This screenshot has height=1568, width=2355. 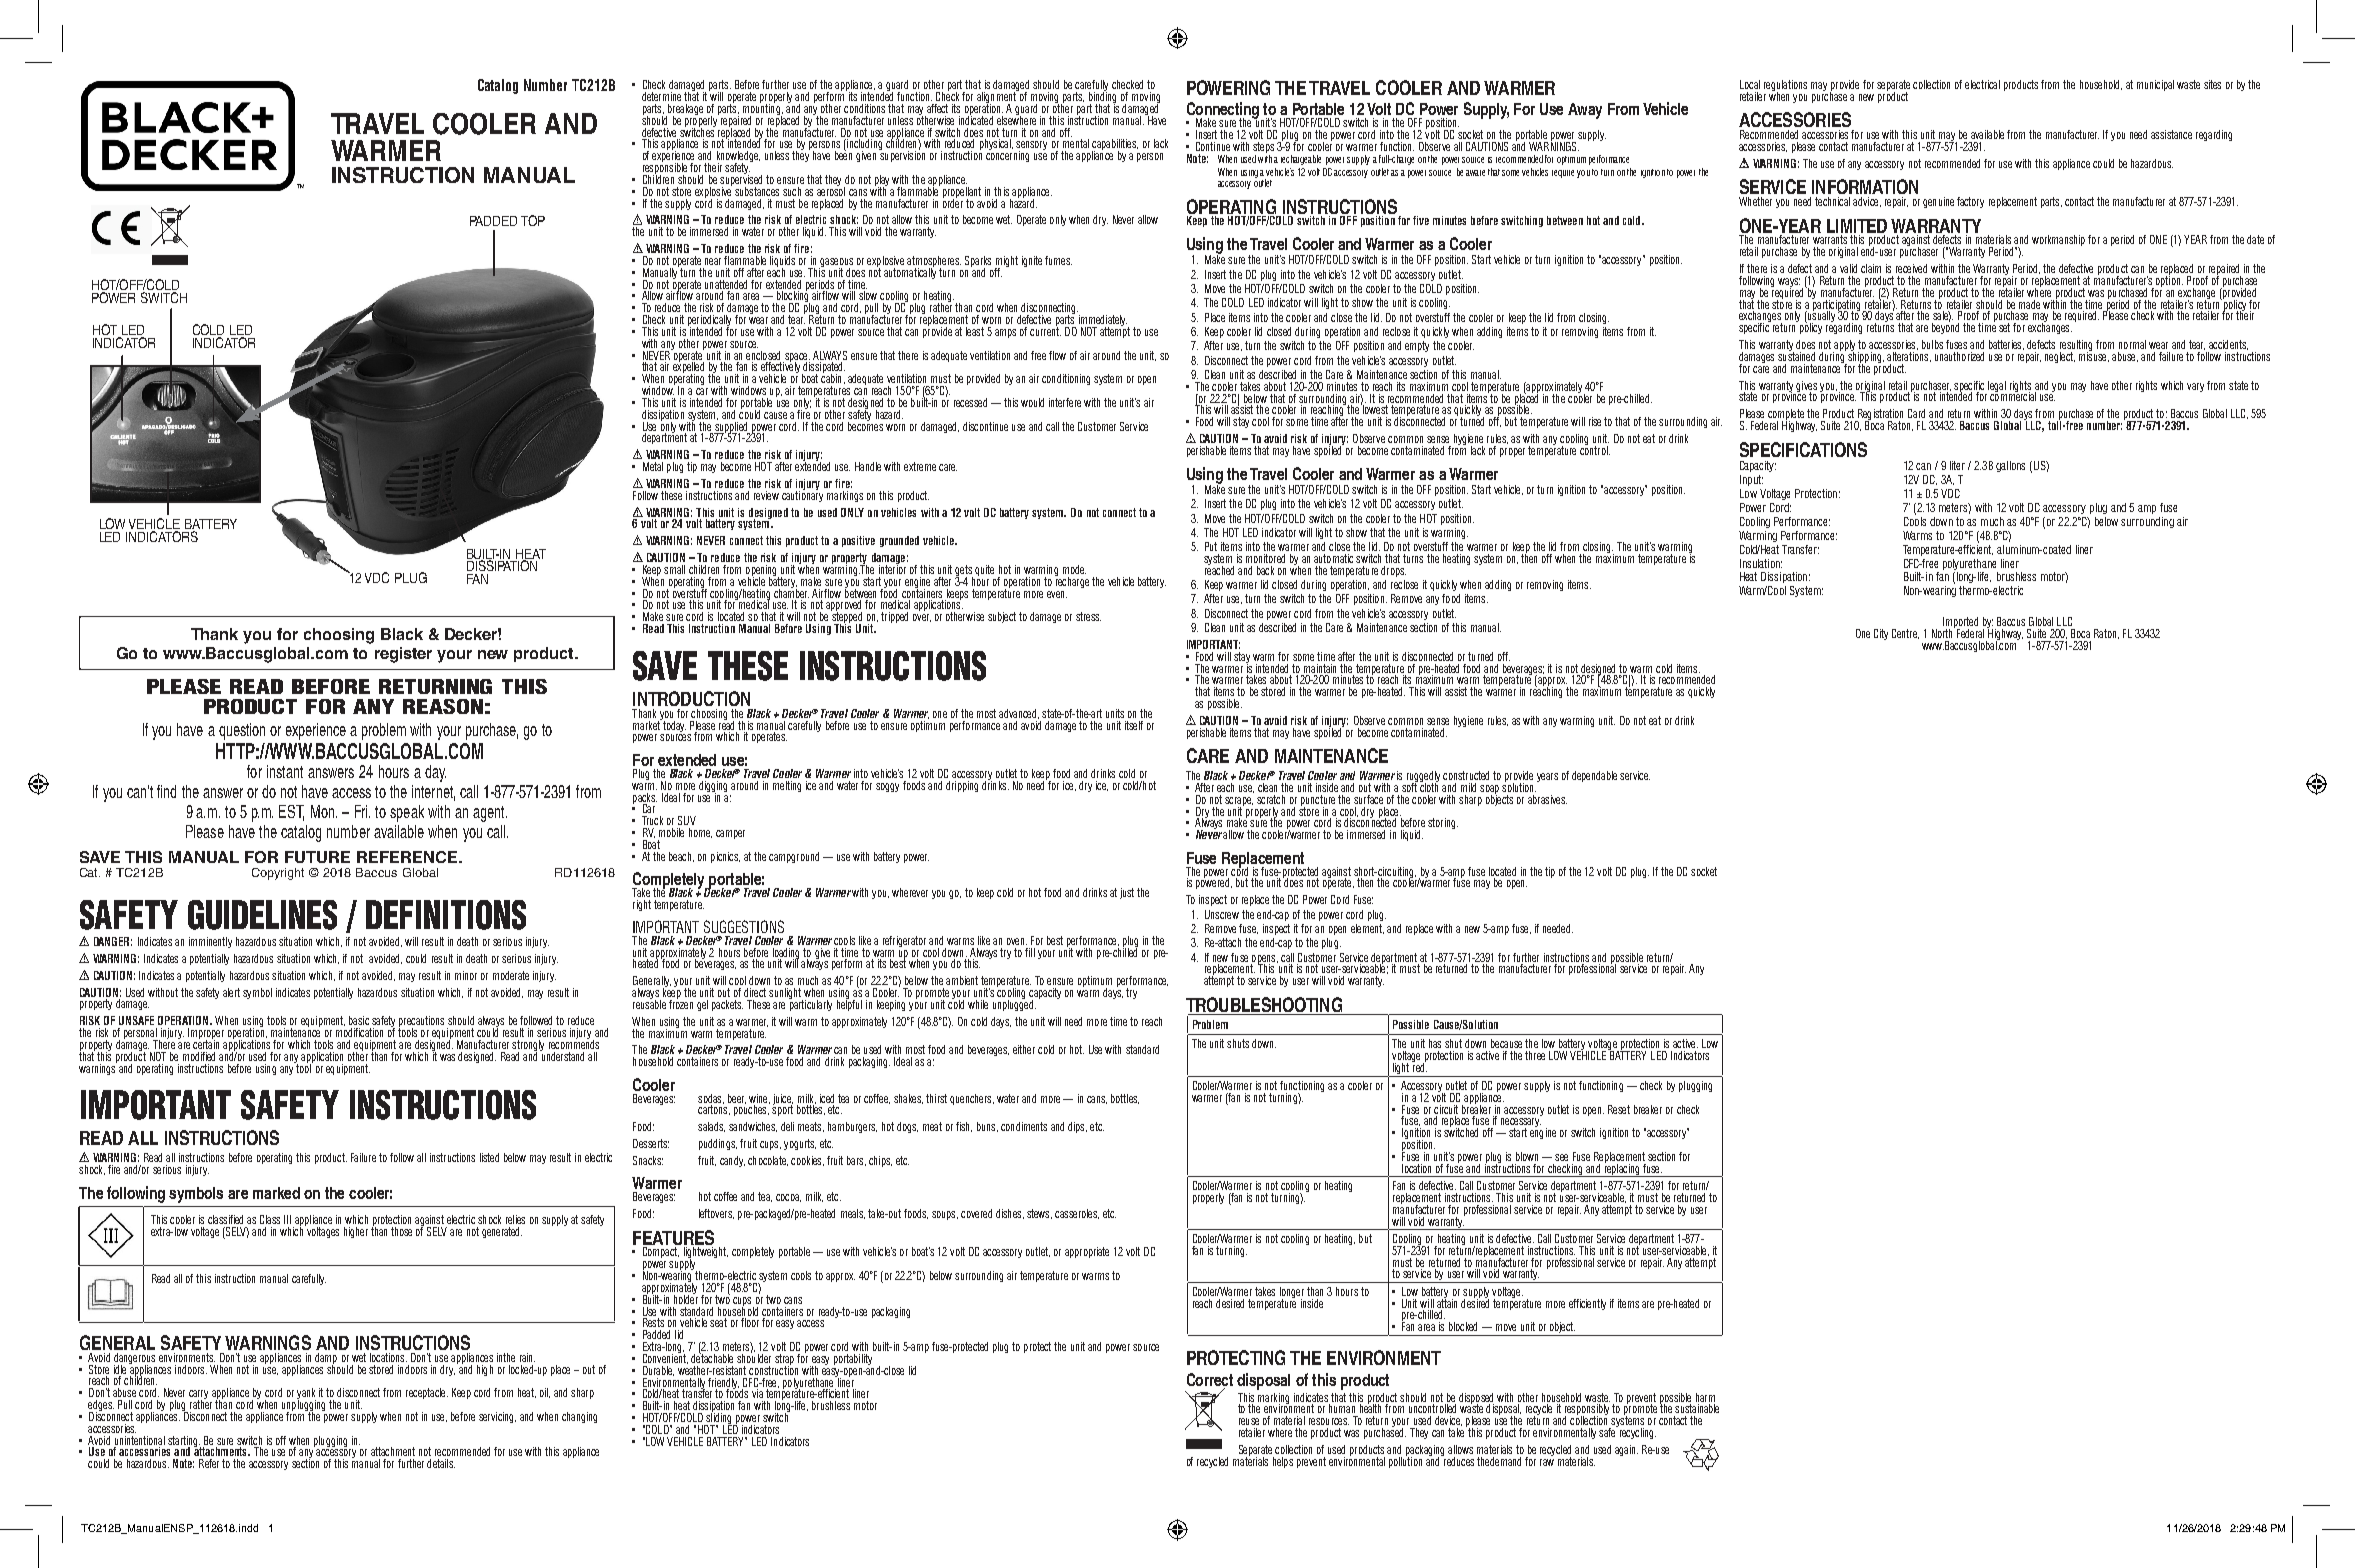 I want to click on receptacle, so click(x=427, y=1393).
